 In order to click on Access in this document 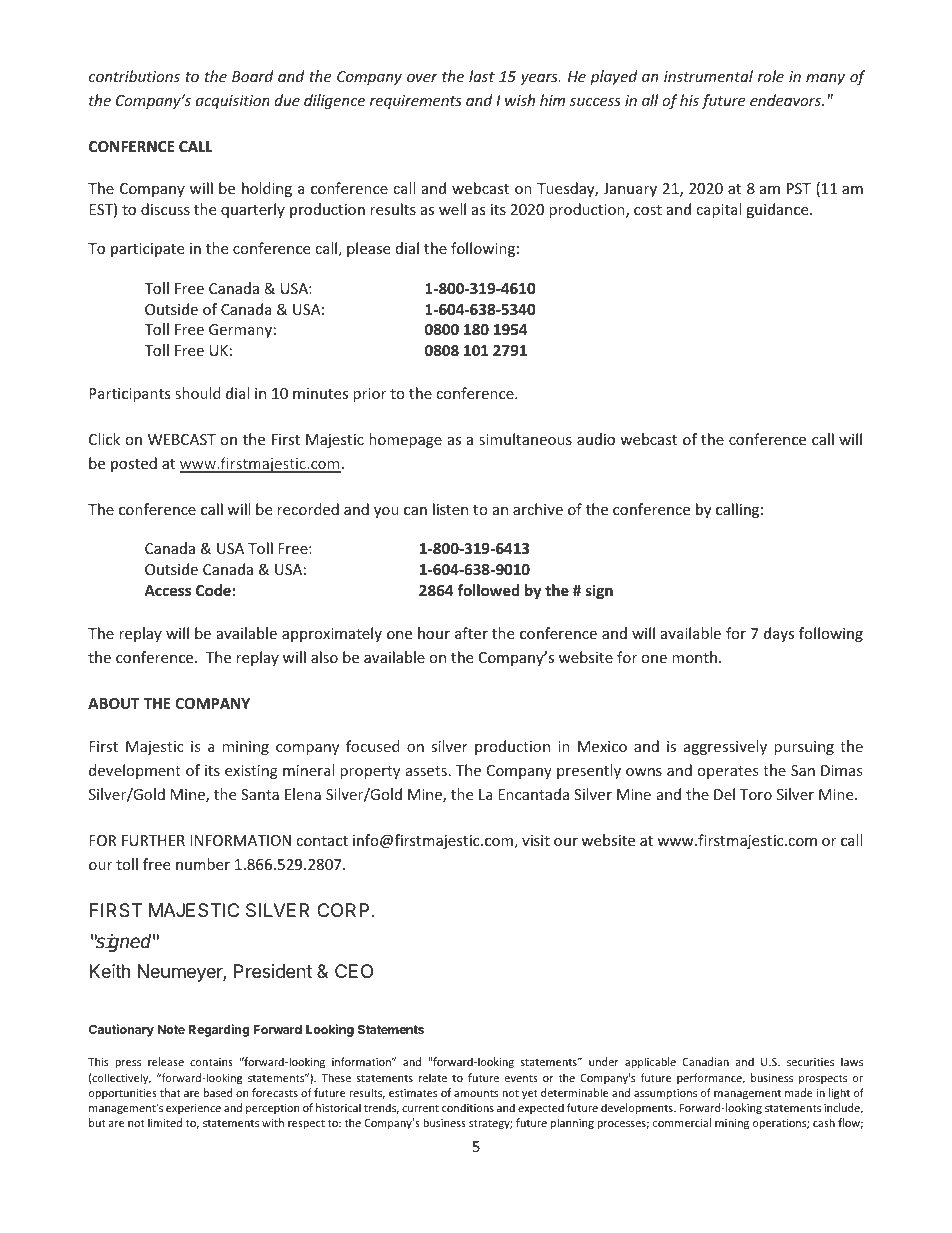, I will do `click(167, 590)`.
